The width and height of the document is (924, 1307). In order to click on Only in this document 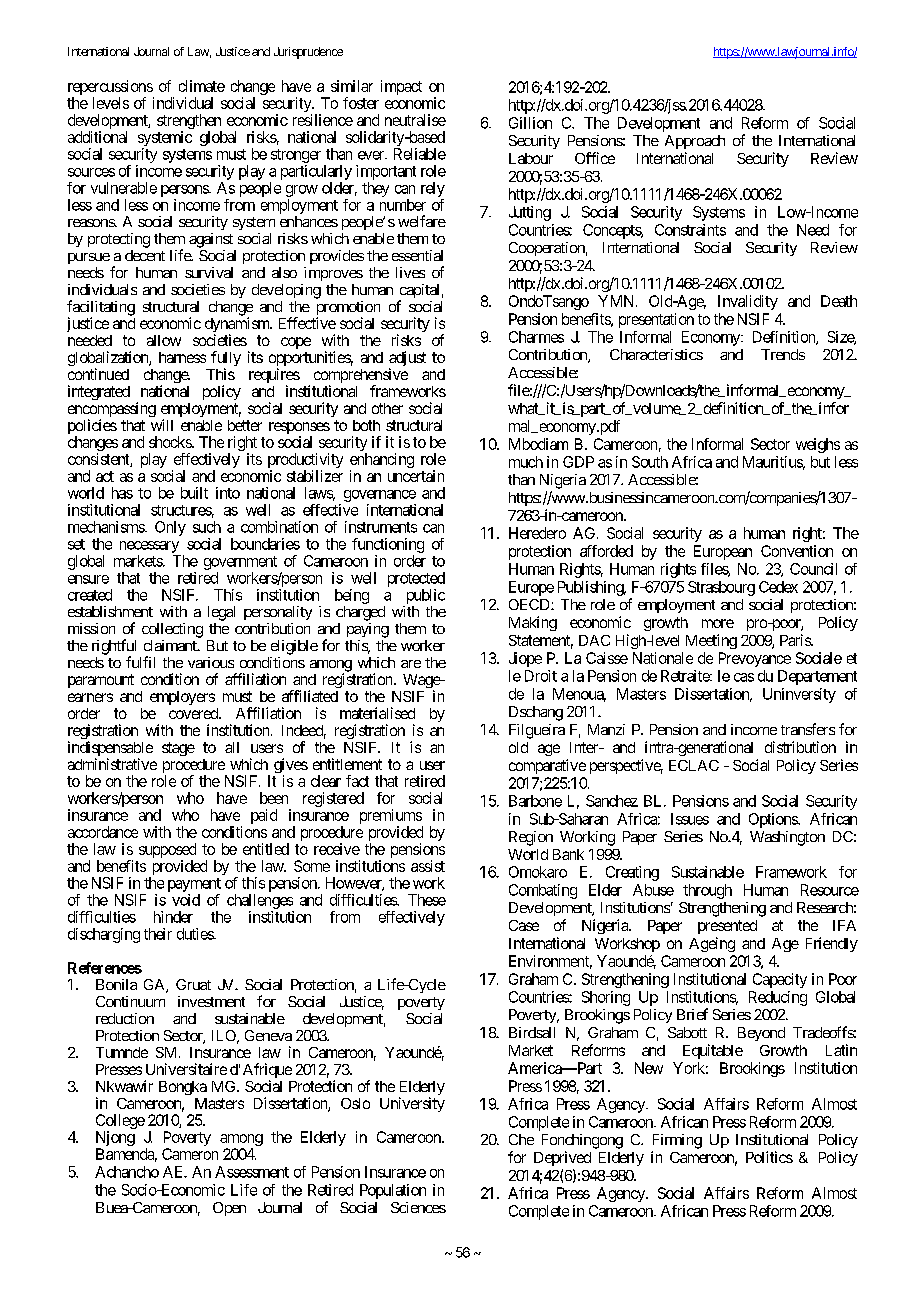, I will do `click(170, 528)`.
